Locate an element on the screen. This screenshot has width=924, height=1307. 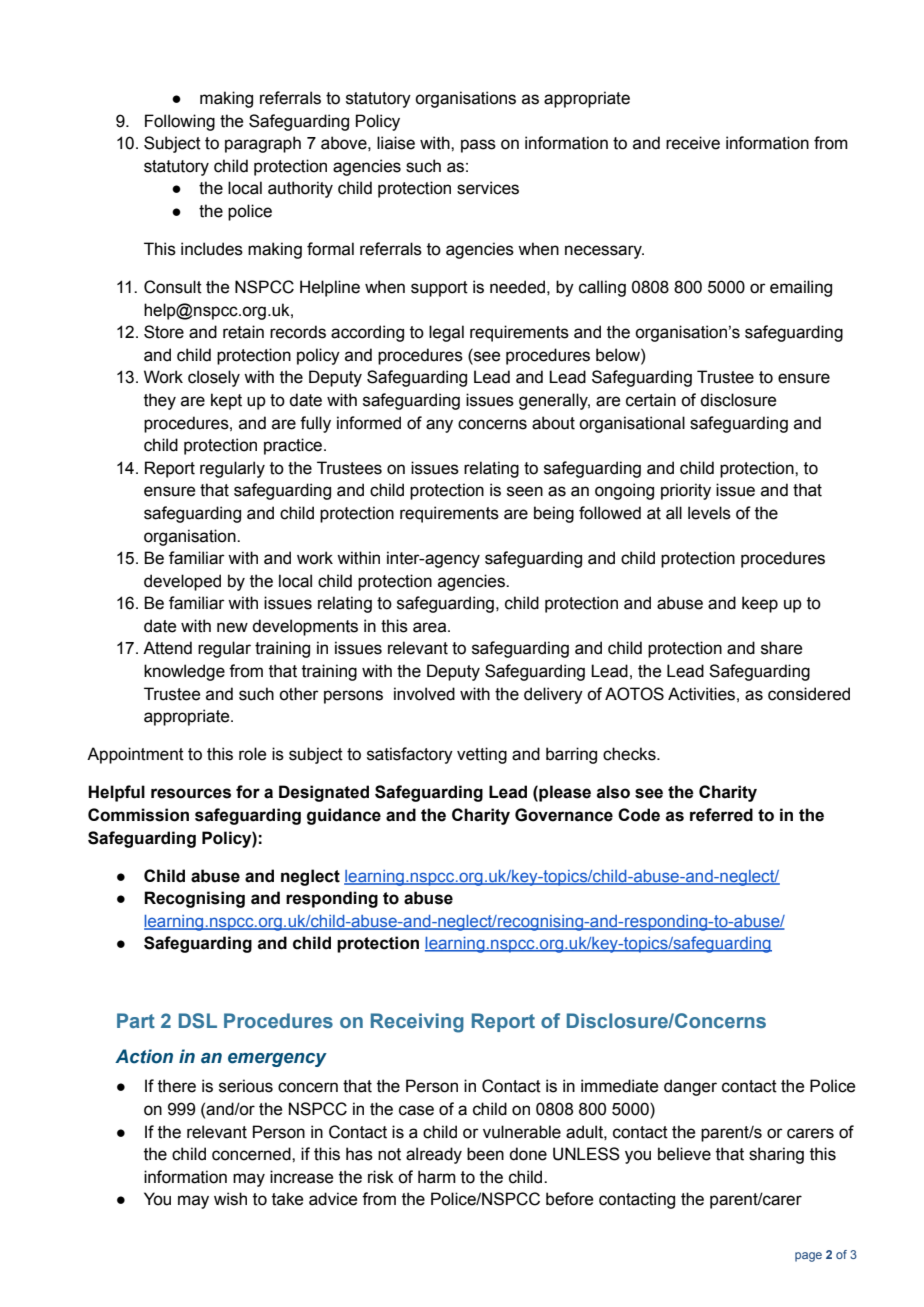
pass is located at coordinates (478, 146).
